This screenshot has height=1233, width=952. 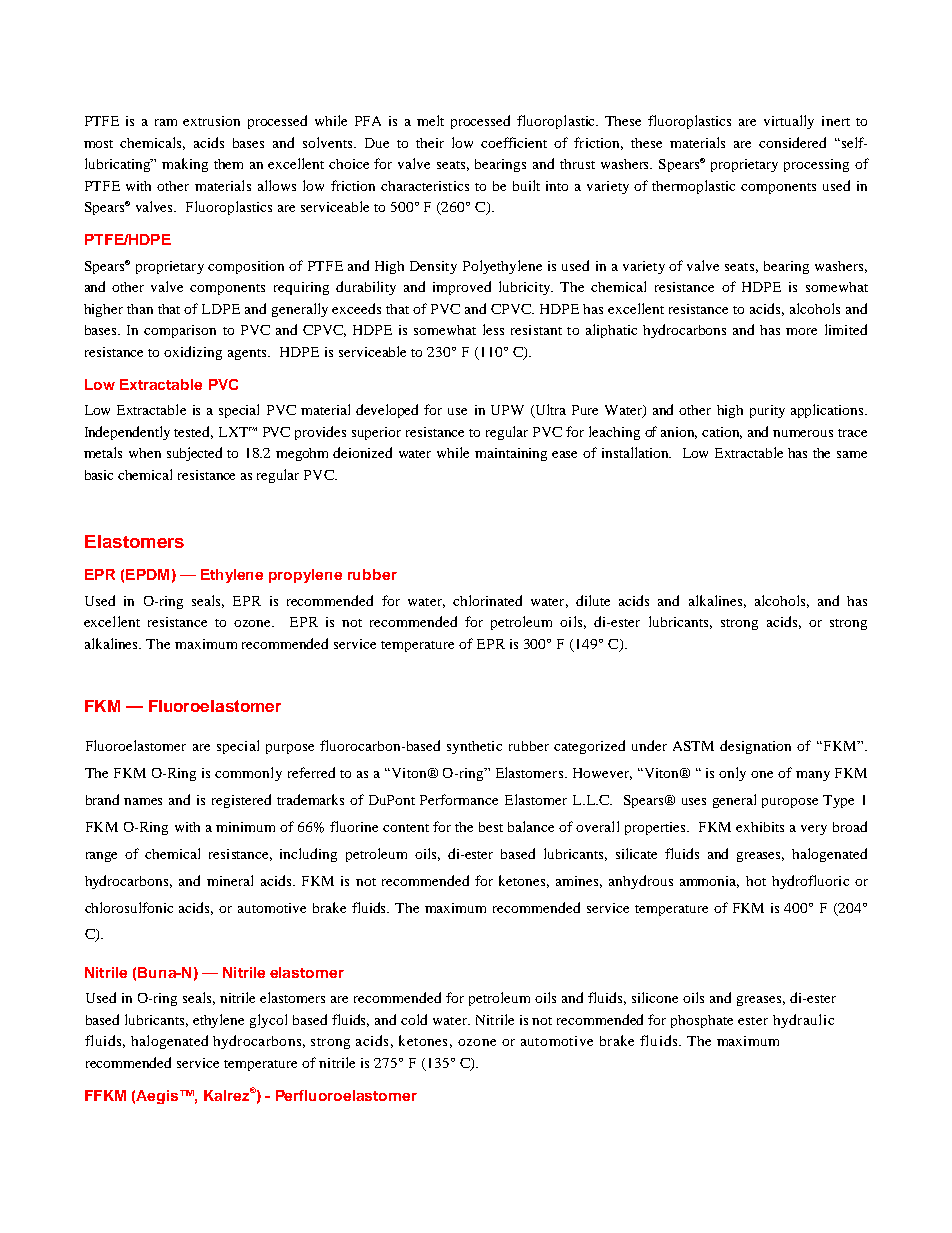 What do you see at coordinates (792, 142) in the screenshot?
I see `considered` at bounding box center [792, 142].
